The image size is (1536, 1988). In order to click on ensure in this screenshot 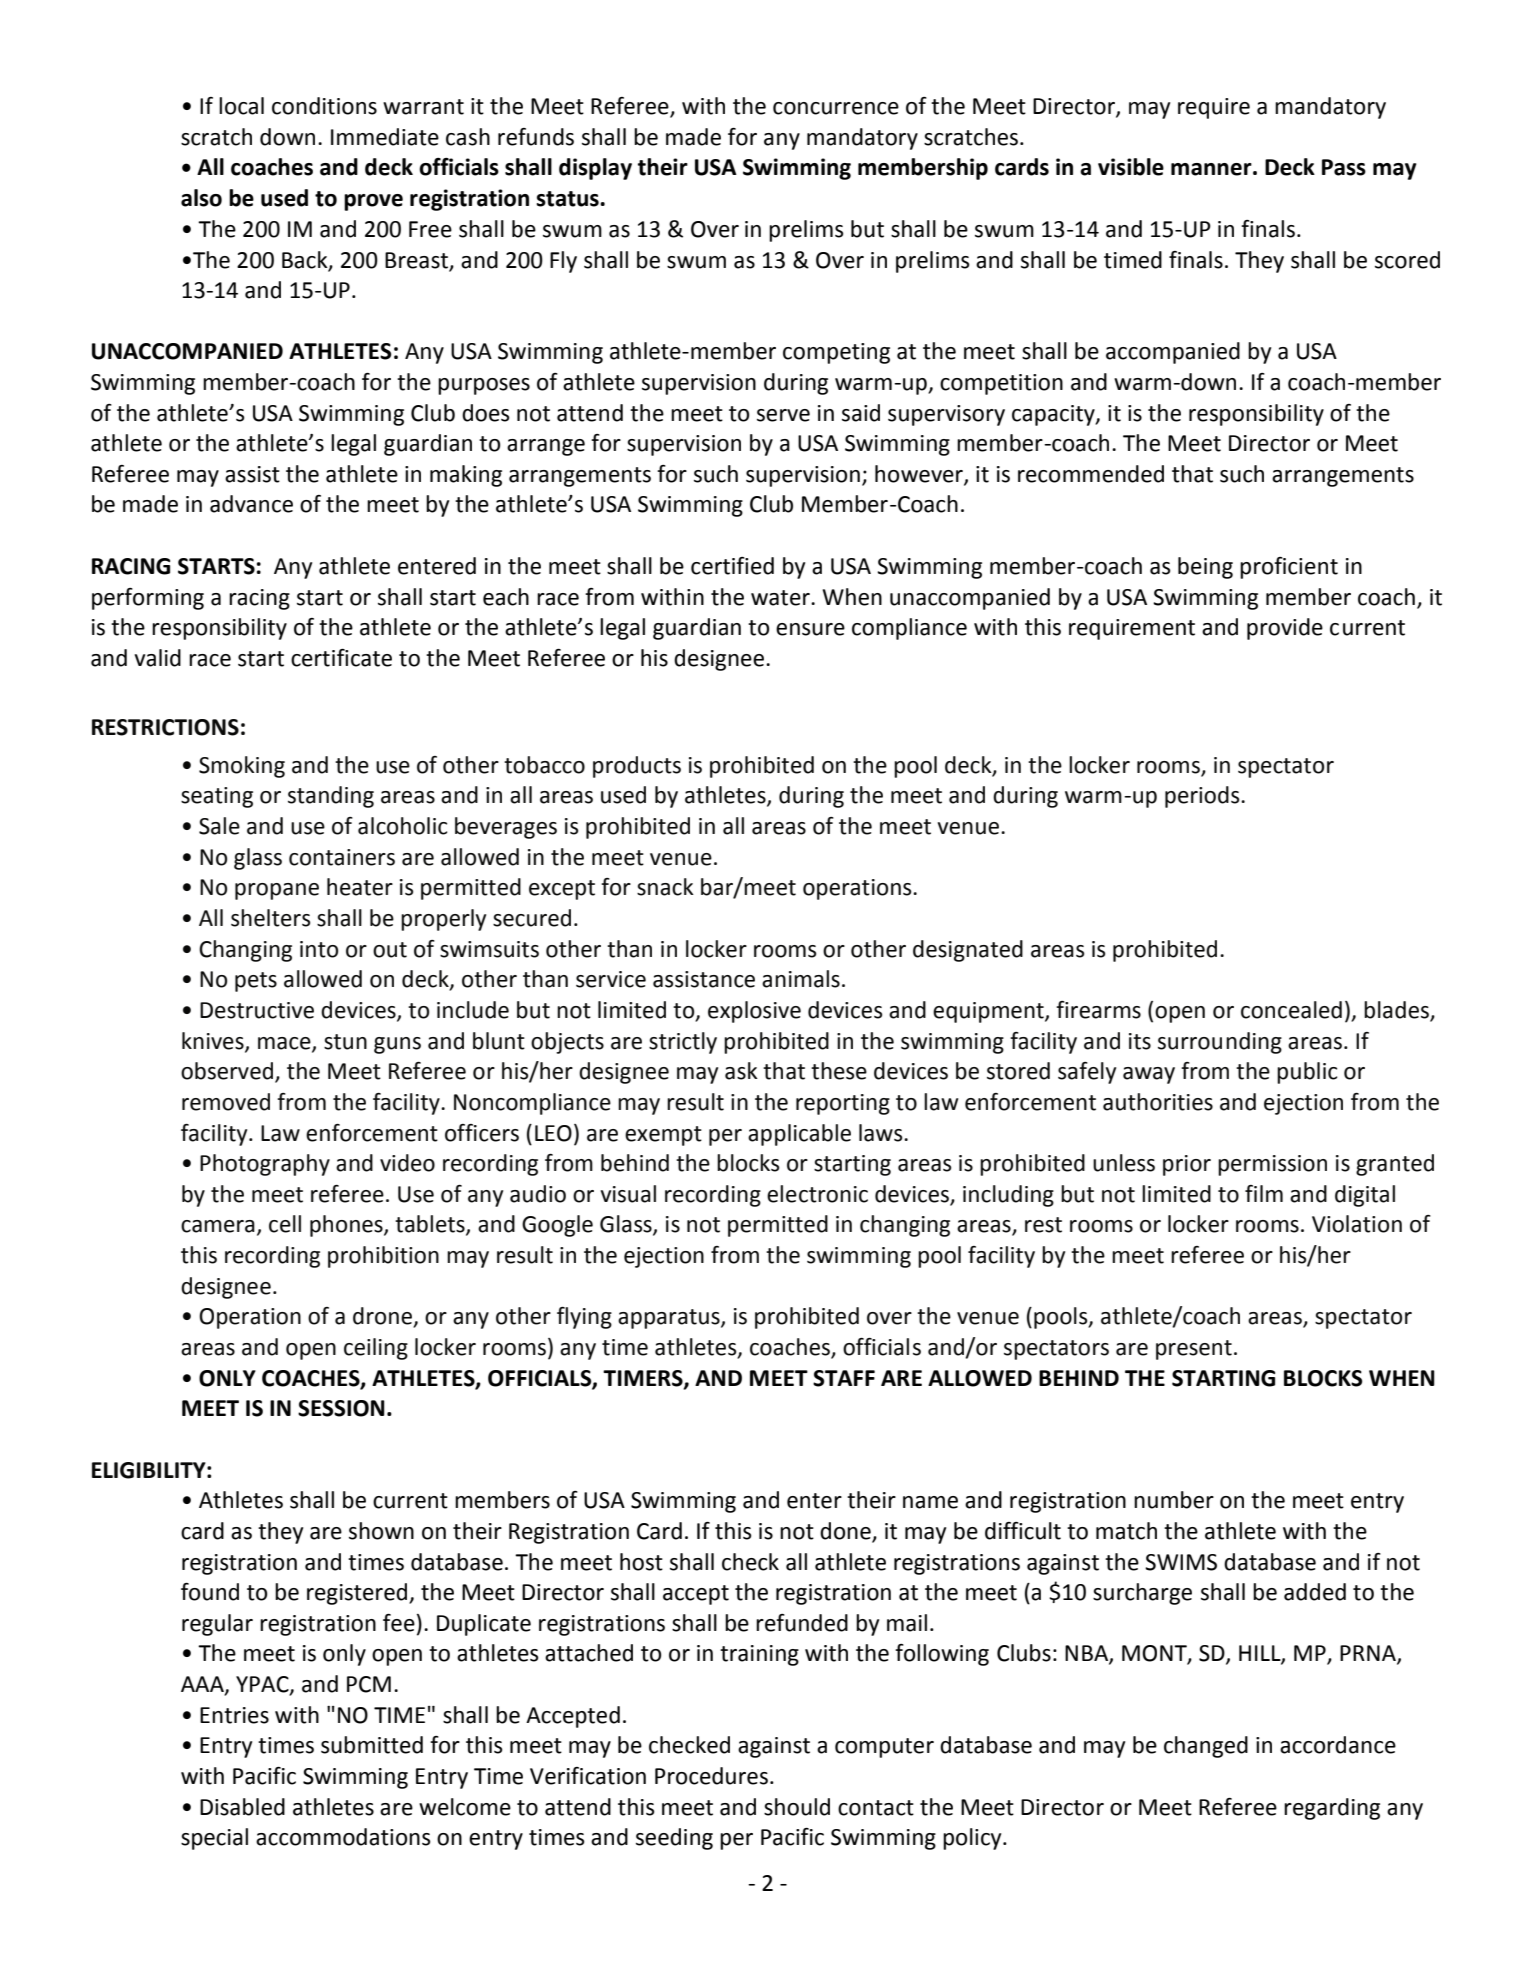, I will do `click(810, 629)`.
